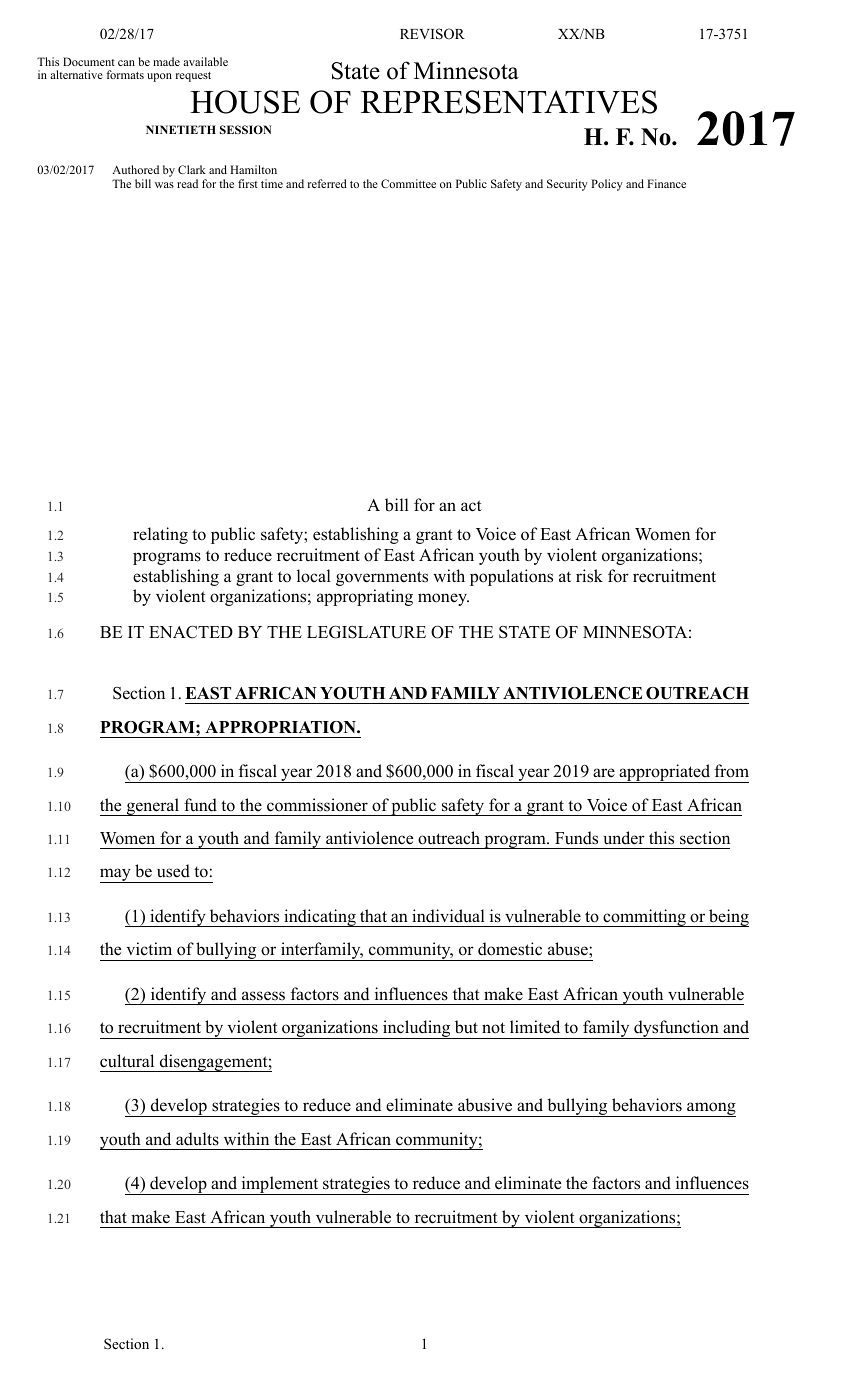 Image resolution: width=849 pixels, height=1400 pixels. Describe the element at coordinates (382, 578) in the image. I see `governments` at that location.
